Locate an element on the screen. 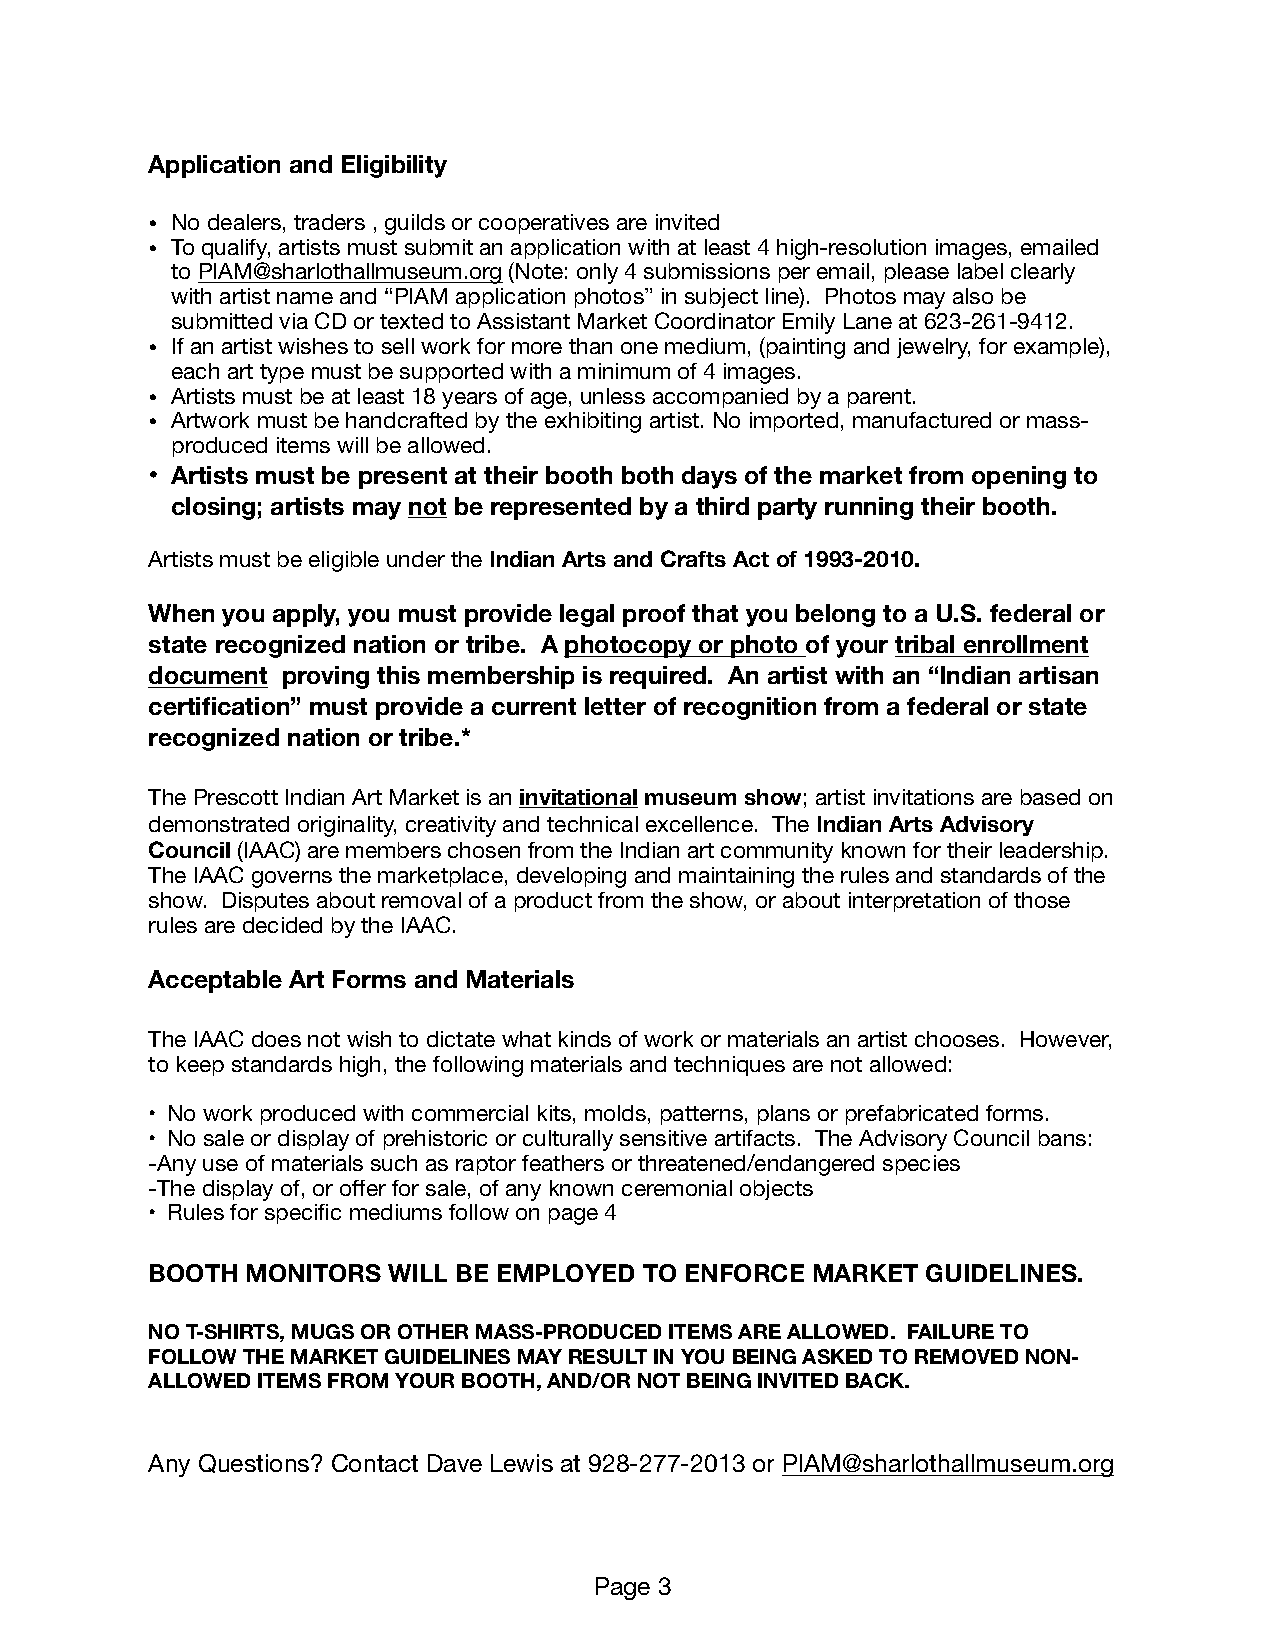 Image resolution: width=1266 pixels, height=1638 pixels. Questions is located at coordinates (255, 1463).
